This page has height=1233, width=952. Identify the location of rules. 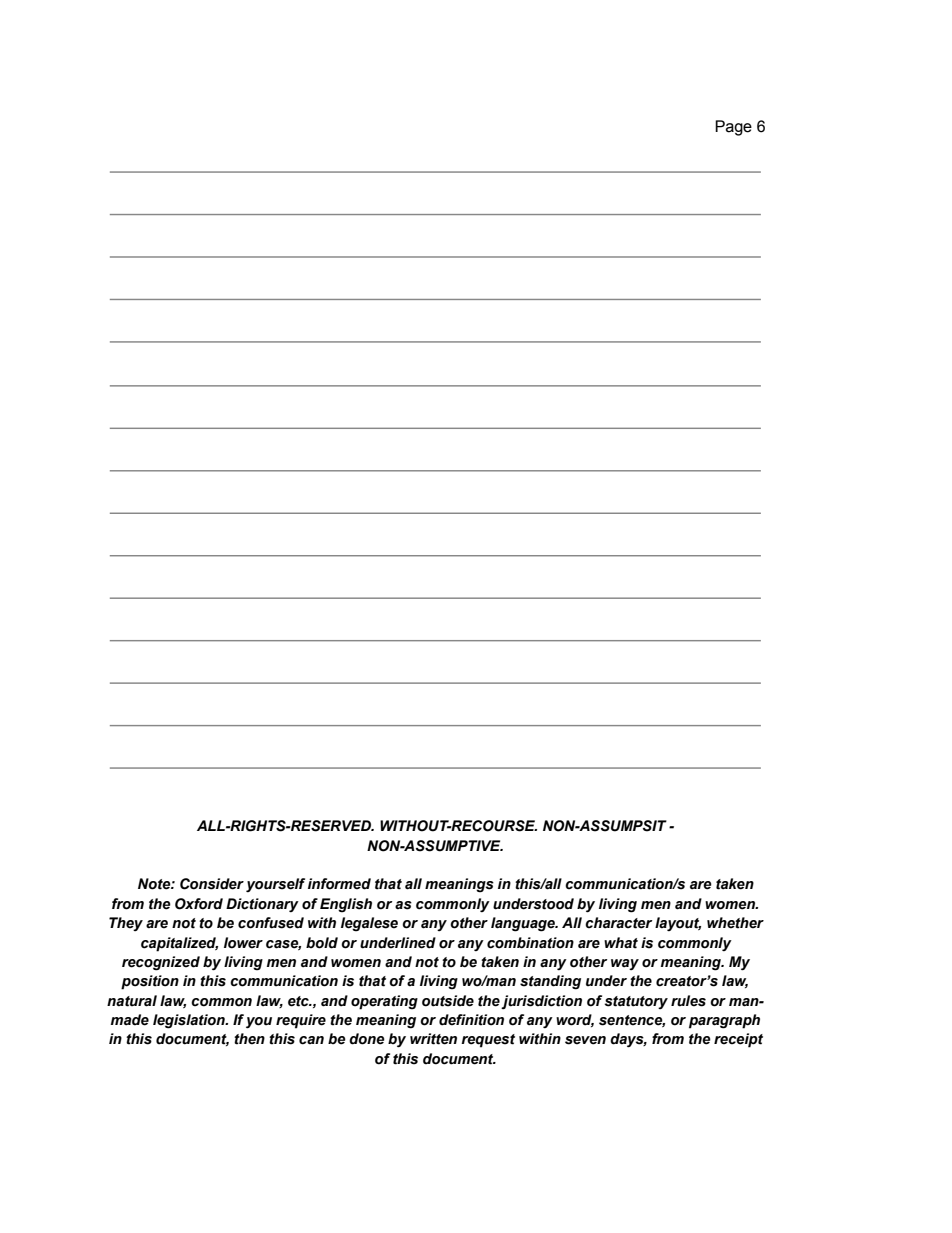
(688, 1001).
